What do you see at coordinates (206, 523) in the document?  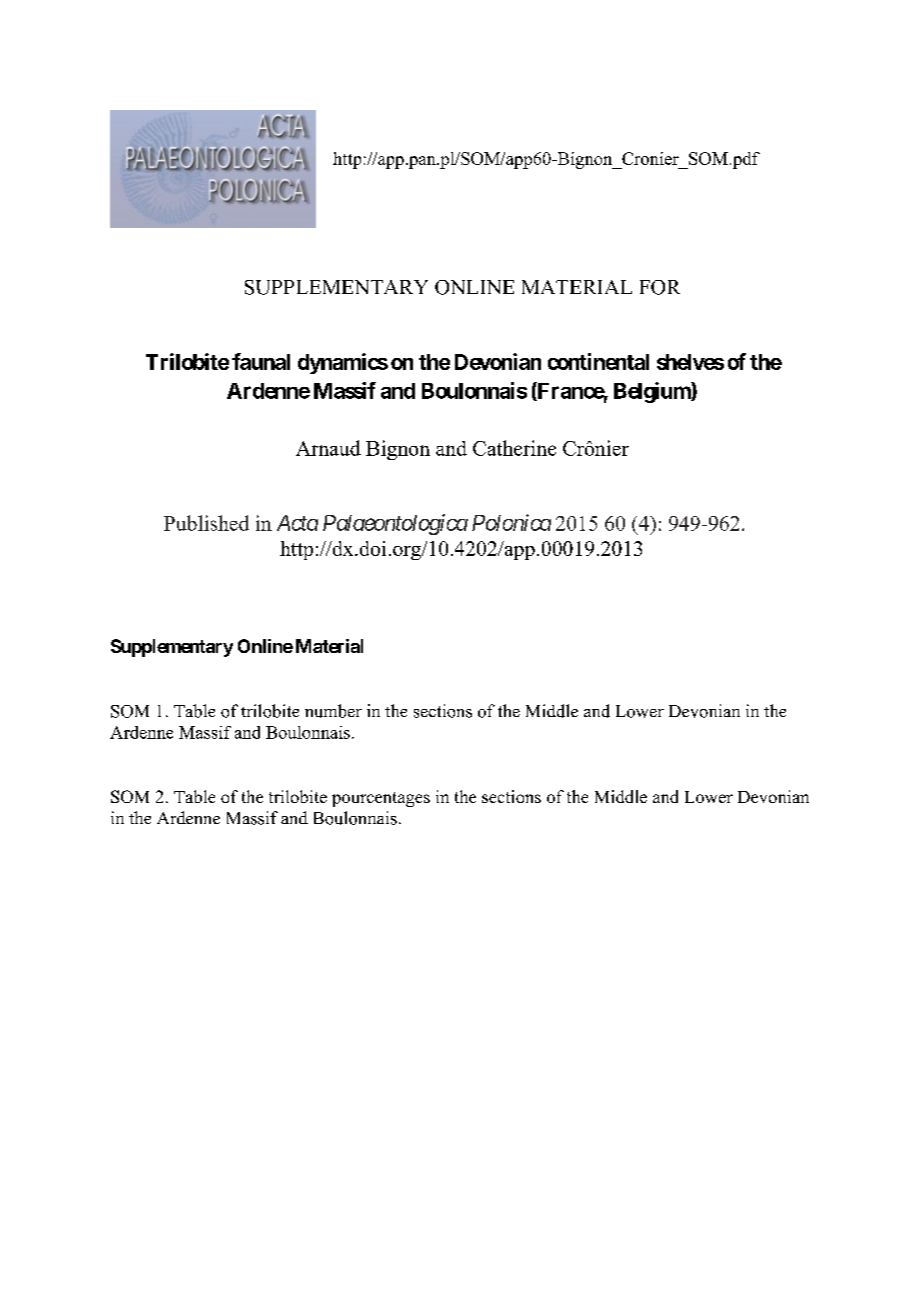 I see `Published` at bounding box center [206, 523].
